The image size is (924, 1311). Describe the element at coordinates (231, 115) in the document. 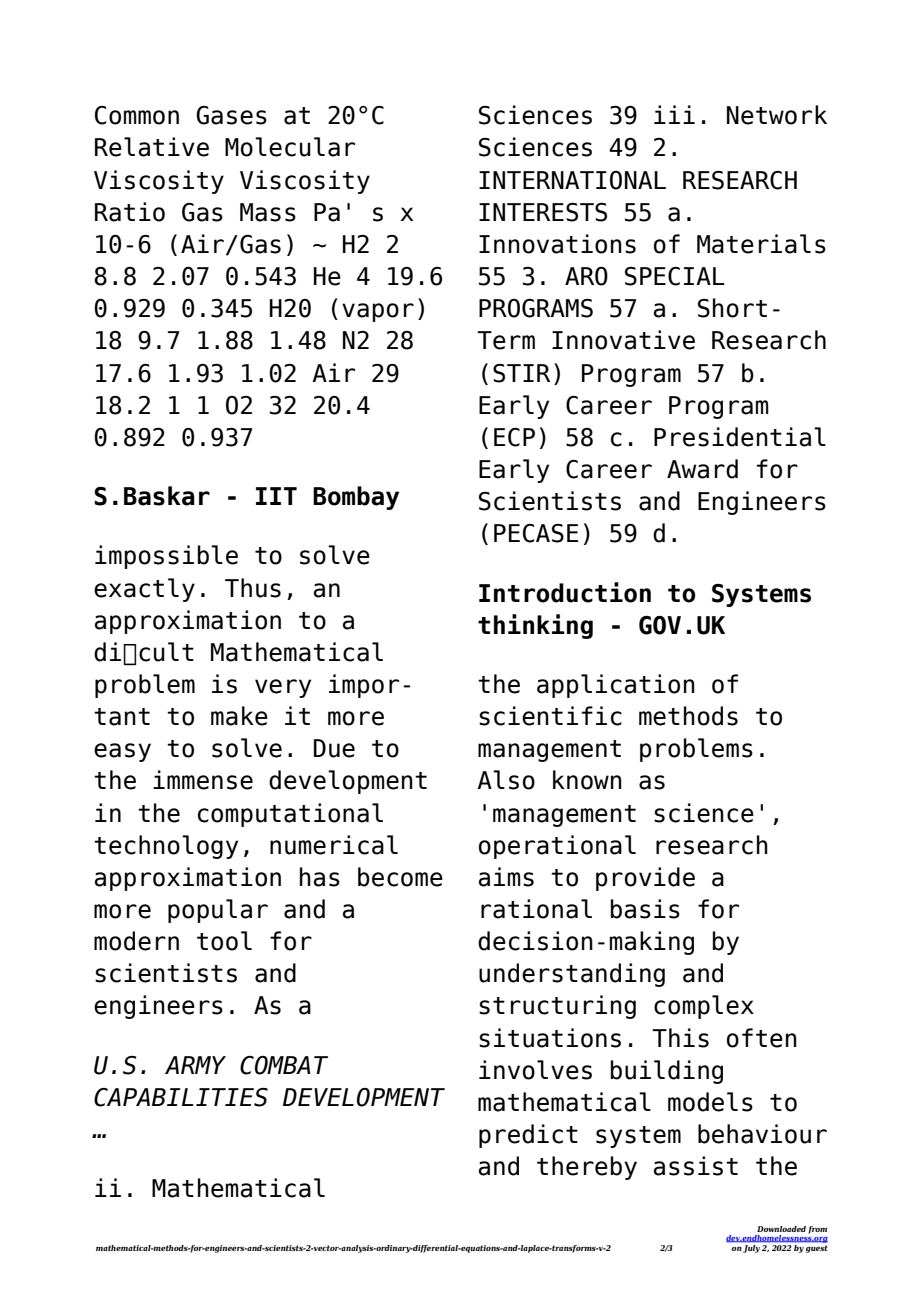

I see `Gases` at that location.
